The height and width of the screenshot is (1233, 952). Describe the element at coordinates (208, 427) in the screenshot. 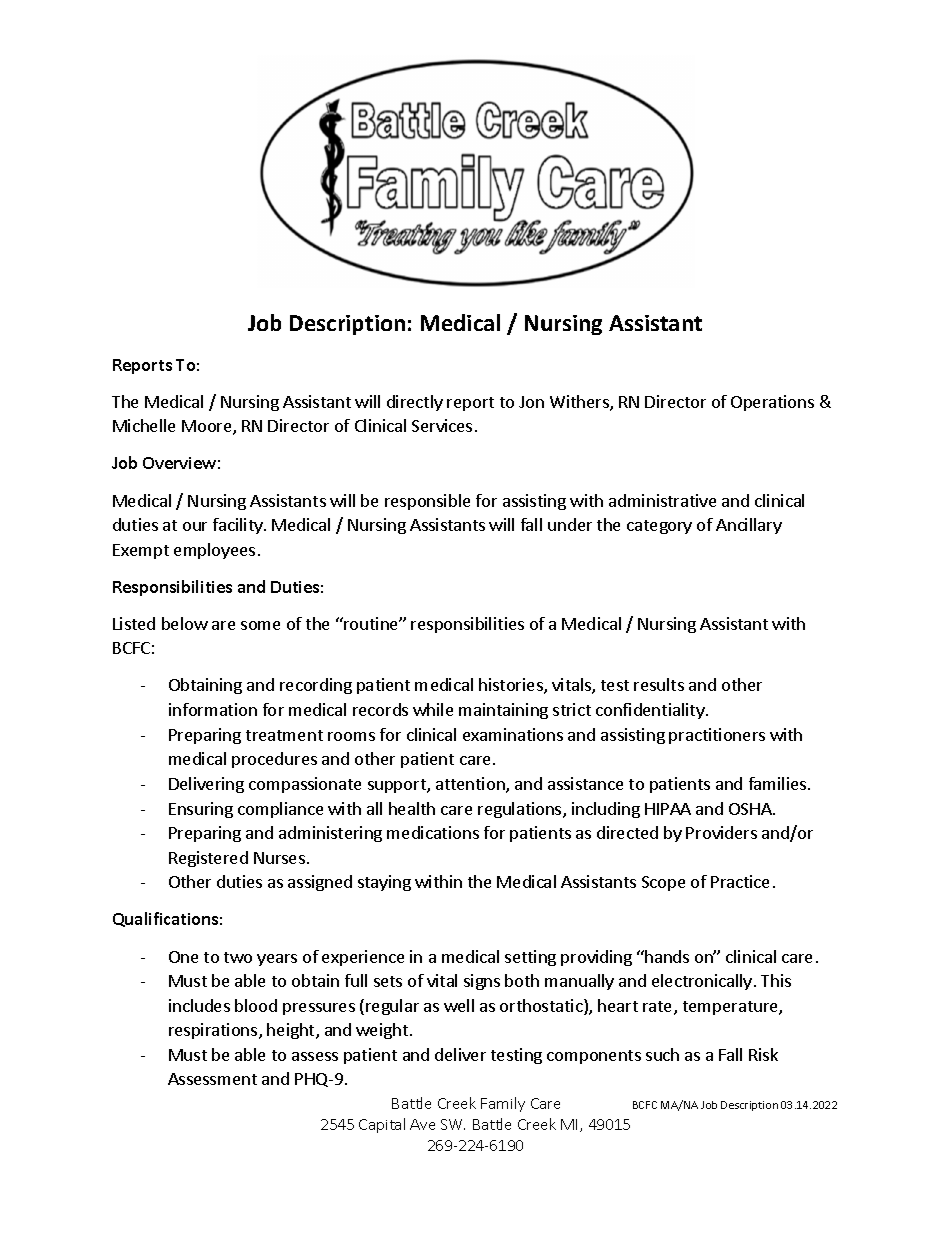

I see `Moore` at that location.
